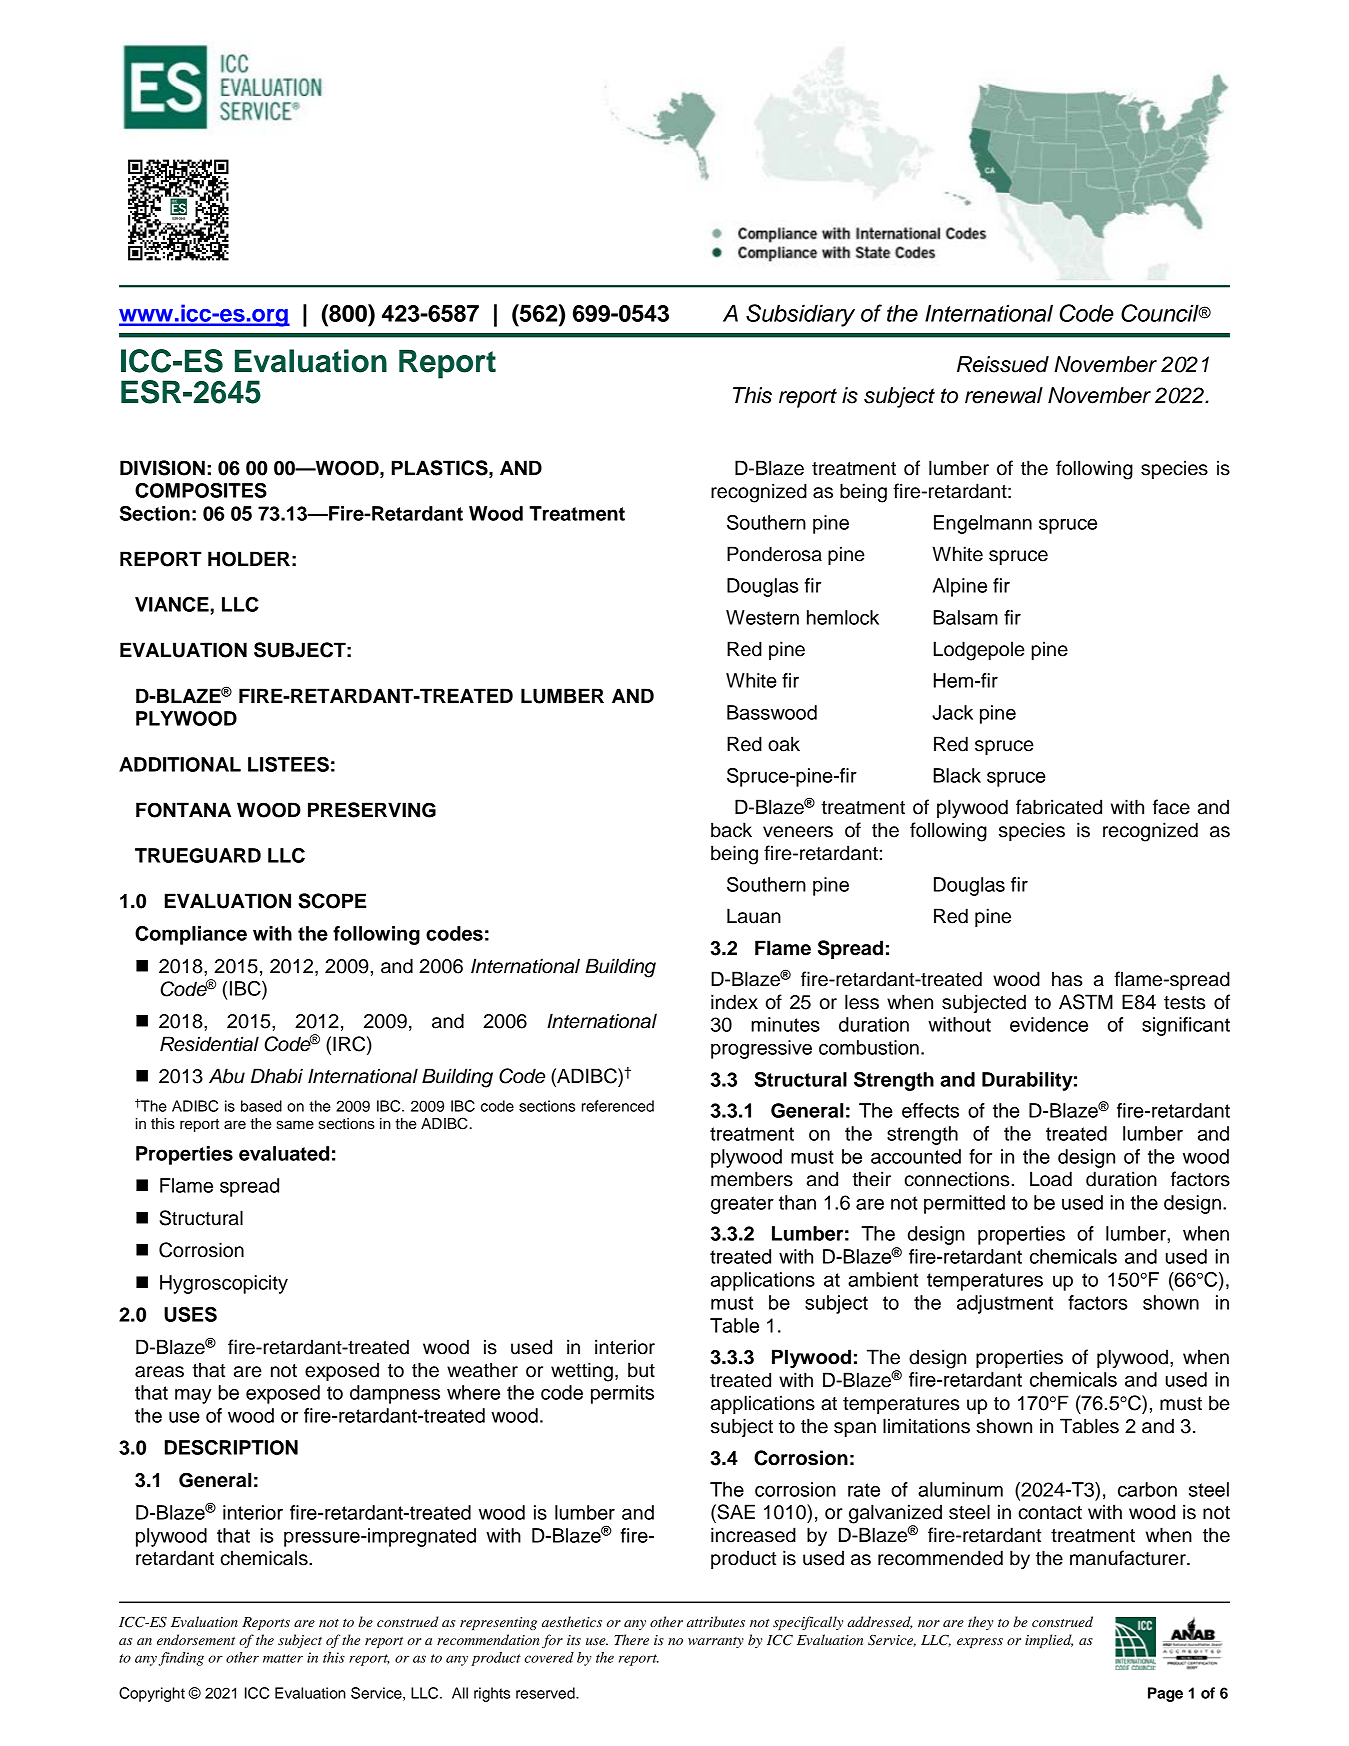 The height and width of the document is (1746, 1349). Describe the element at coordinates (162, 468) in the document. I see `DIVISION` at that location.
